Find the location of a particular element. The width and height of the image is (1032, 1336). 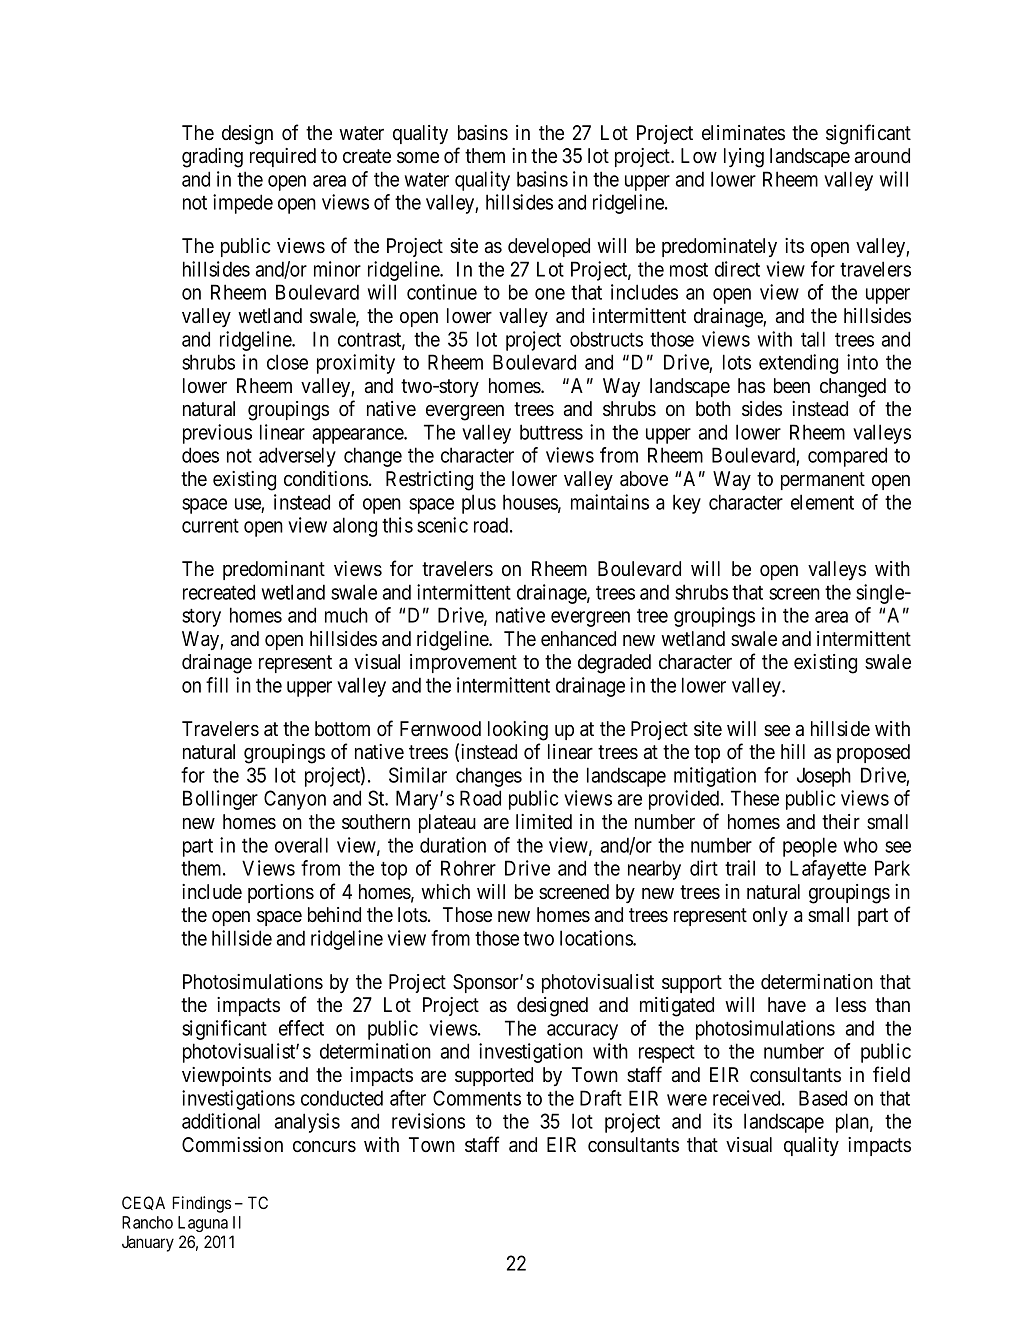

looking is located at coordinates (518, 731).
